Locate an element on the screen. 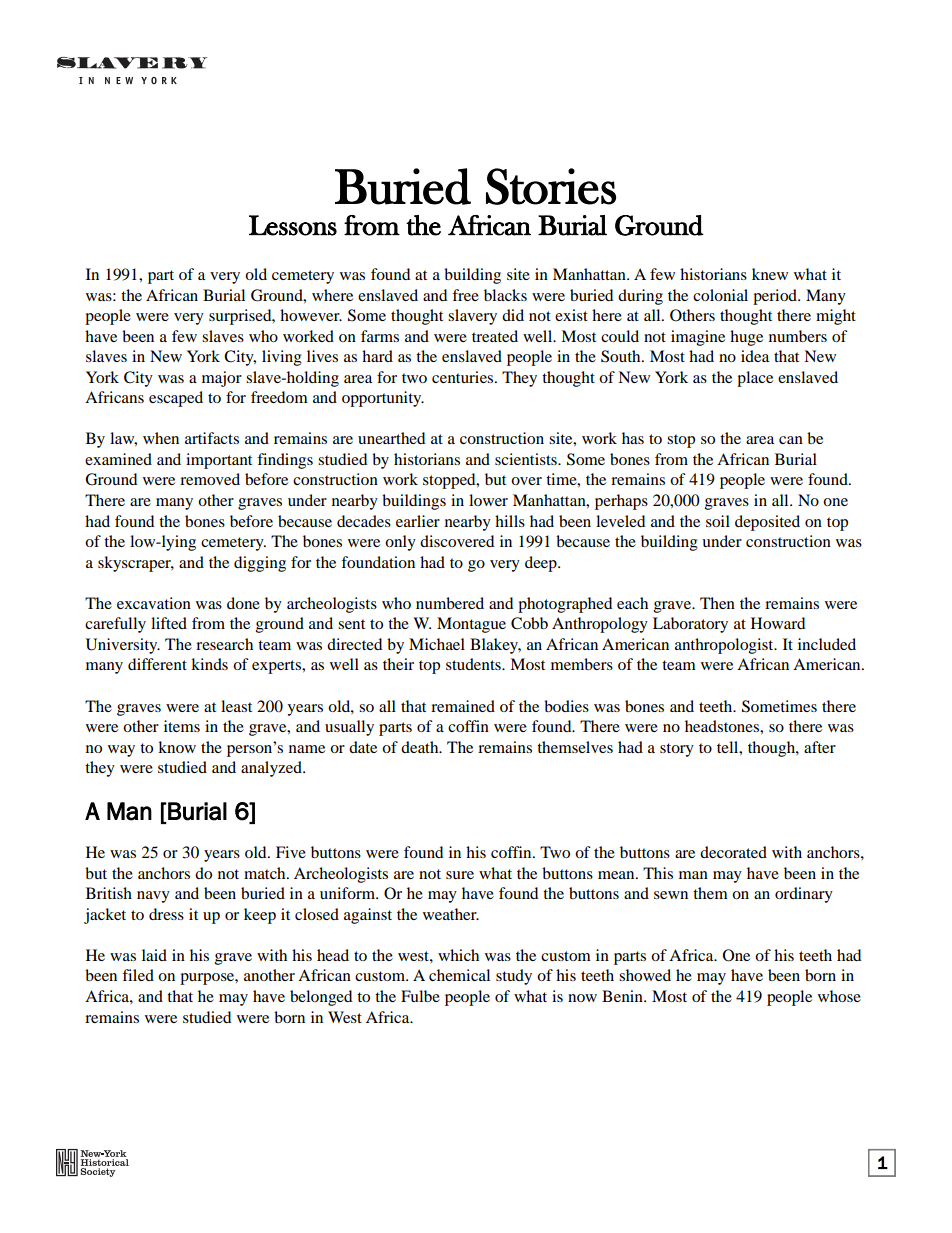 Image resolution: width=952 pixels, height=1233 pixels. whose is located at coordinates (839, 996).
